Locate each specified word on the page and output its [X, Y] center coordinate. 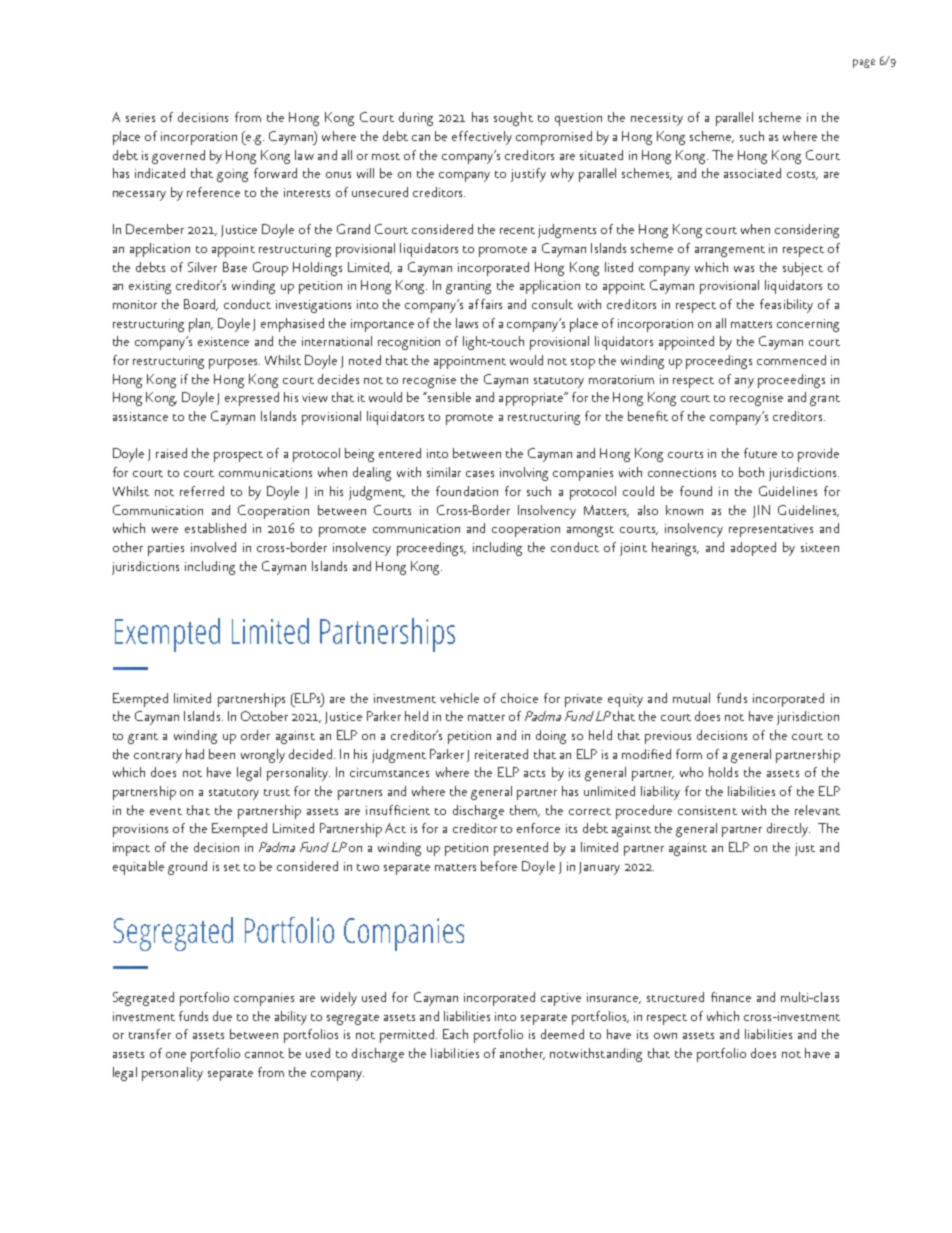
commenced [791, 360]
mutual [691, 698]
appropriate [532, 399]
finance [731, 997]
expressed [252, 399]
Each [455, 1034]
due [222, 1016]
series [140, 117]
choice [519, 698]
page [864, 63]
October [264, 716]
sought [513, 119]
